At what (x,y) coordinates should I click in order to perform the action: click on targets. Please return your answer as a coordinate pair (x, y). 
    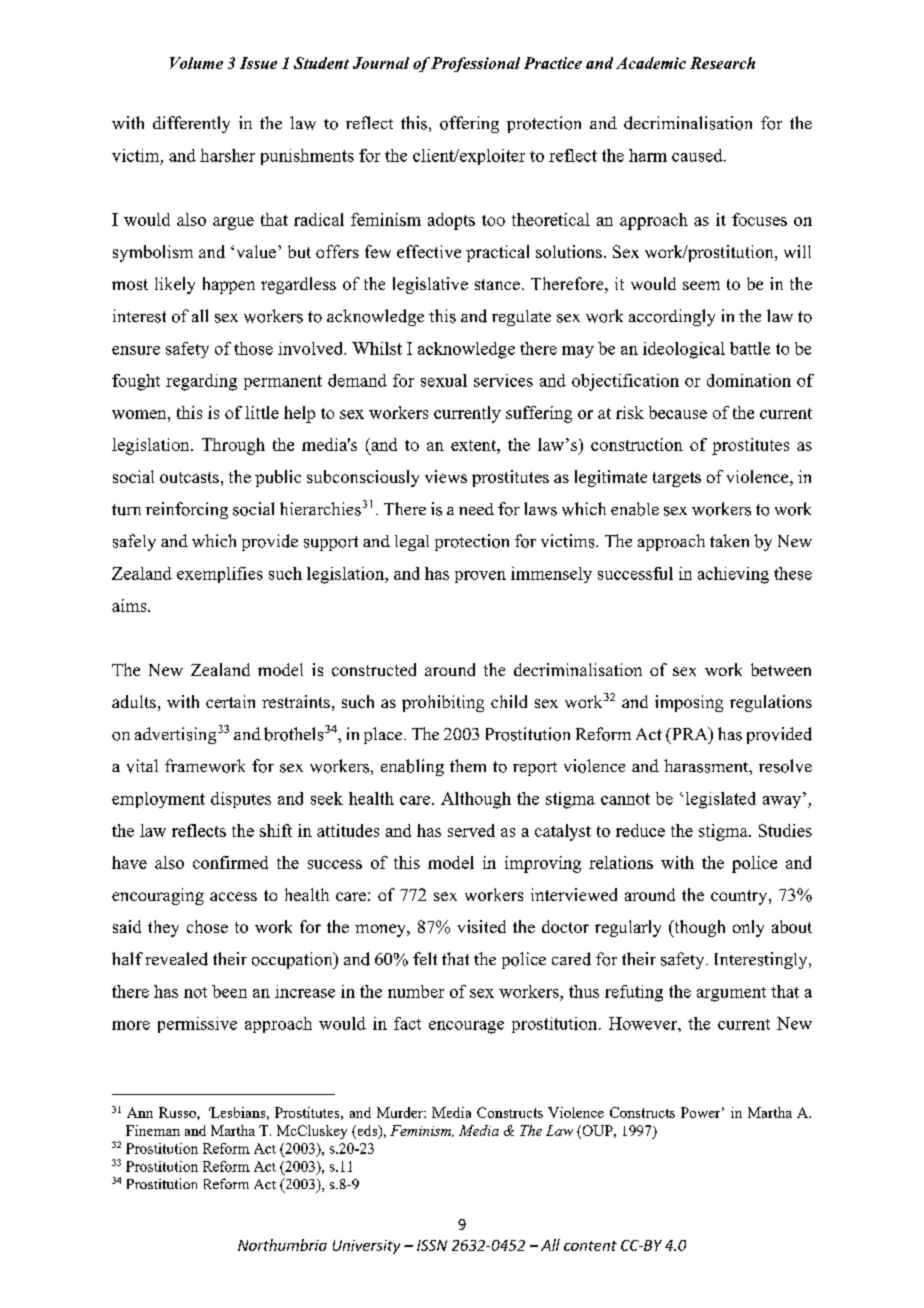
    Looking at the image, I should click on (677, 479).
